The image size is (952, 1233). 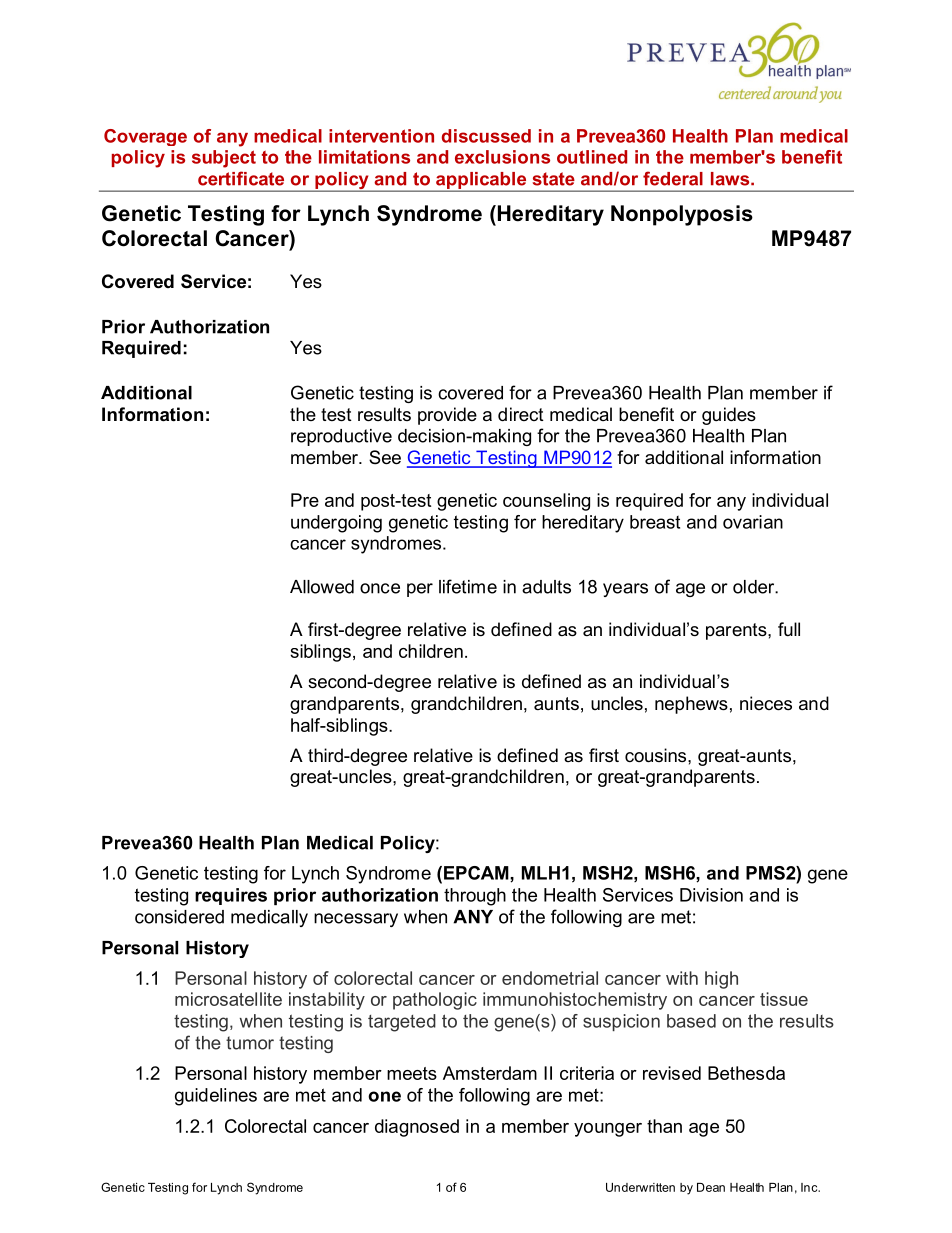 I want to click on nieces, so click(x=766, y=703).
